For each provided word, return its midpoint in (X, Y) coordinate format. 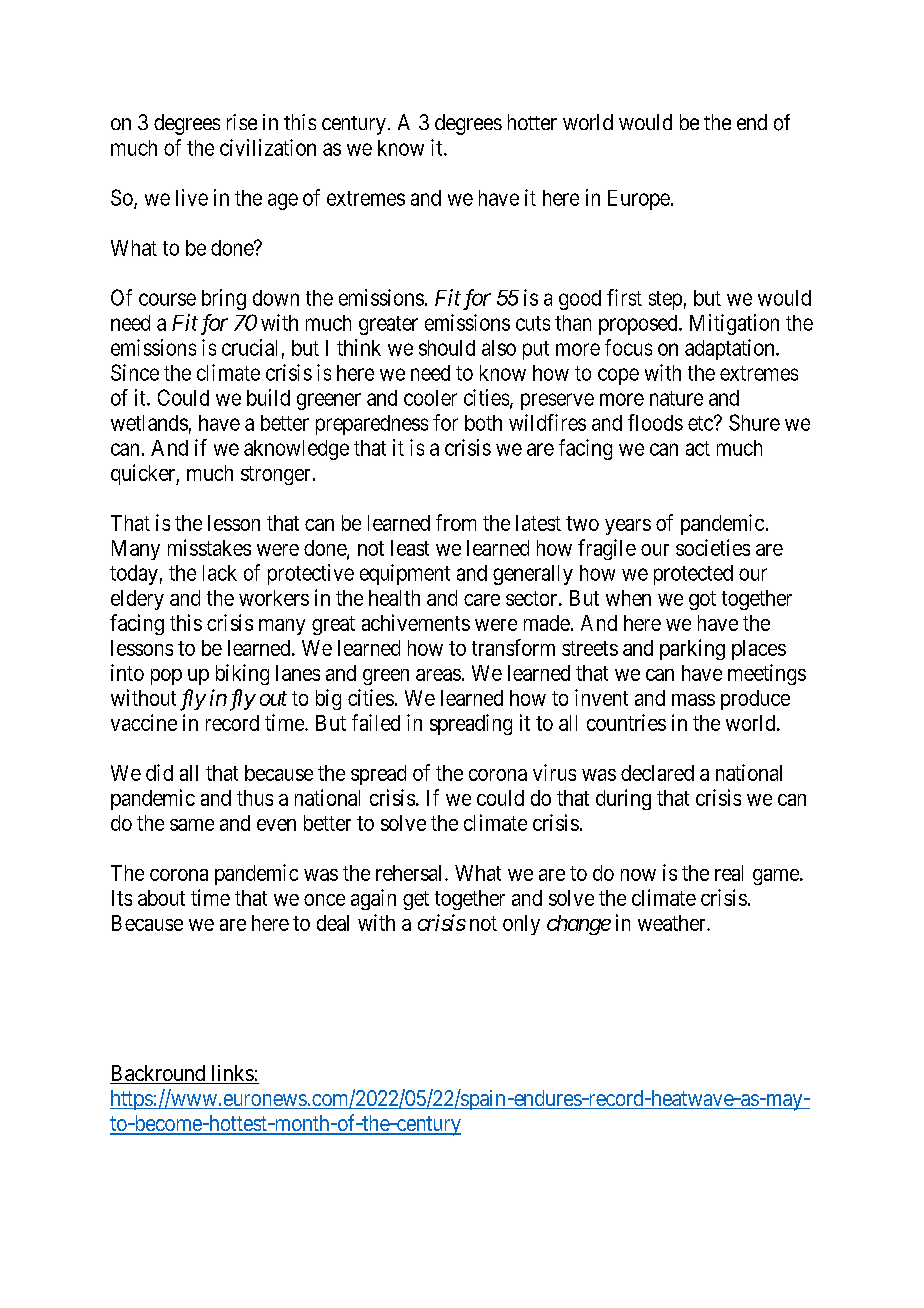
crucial (249, 347)
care (482, 600)
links (232, 1074)
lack (220, 573)
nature (676, 398)
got (702, 600)
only (521, 925)
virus (554, 772)
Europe (639, 200)
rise (242, 122)
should (447, 348)
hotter (532, 122)
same (192, 825)
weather (673, 923)
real (729, 873)
